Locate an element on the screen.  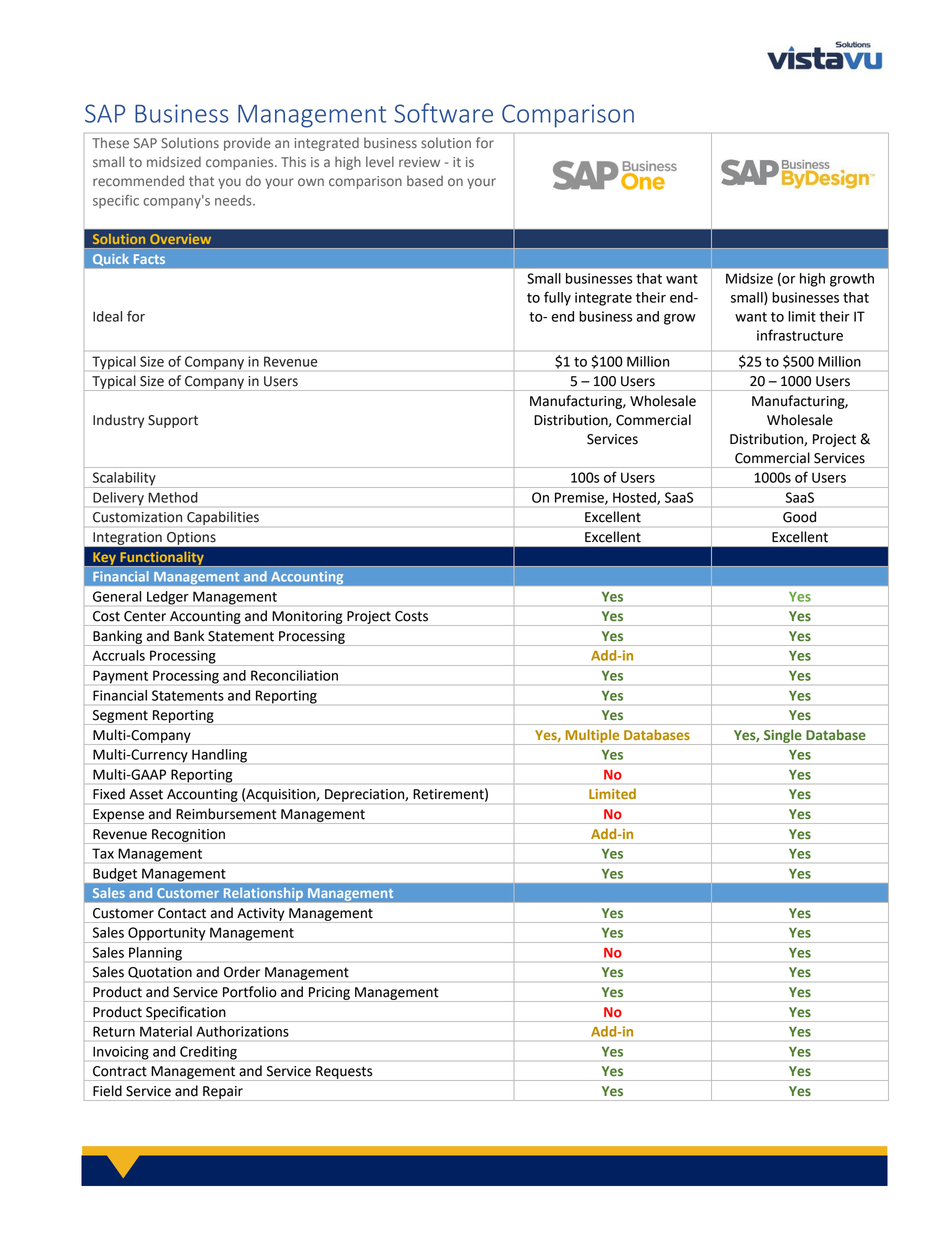
Requests is located at coordinates (344, 1073).
